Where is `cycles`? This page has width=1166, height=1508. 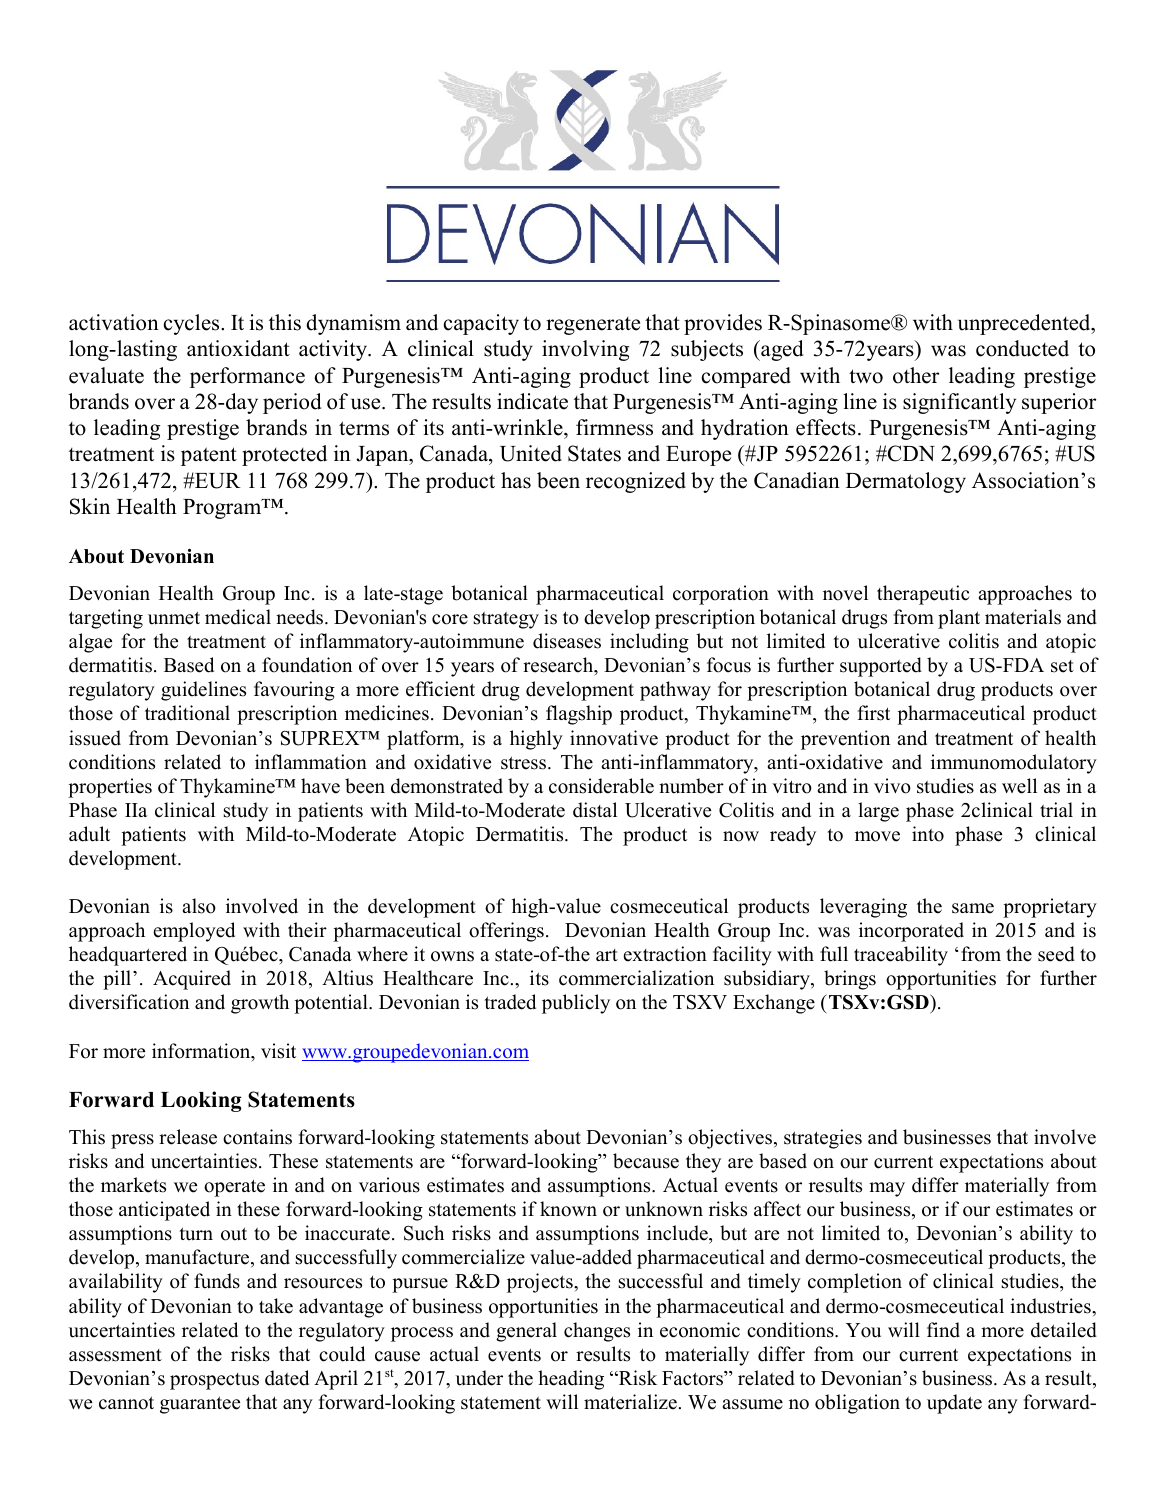 cycles is located at coordinates (193, 324).
